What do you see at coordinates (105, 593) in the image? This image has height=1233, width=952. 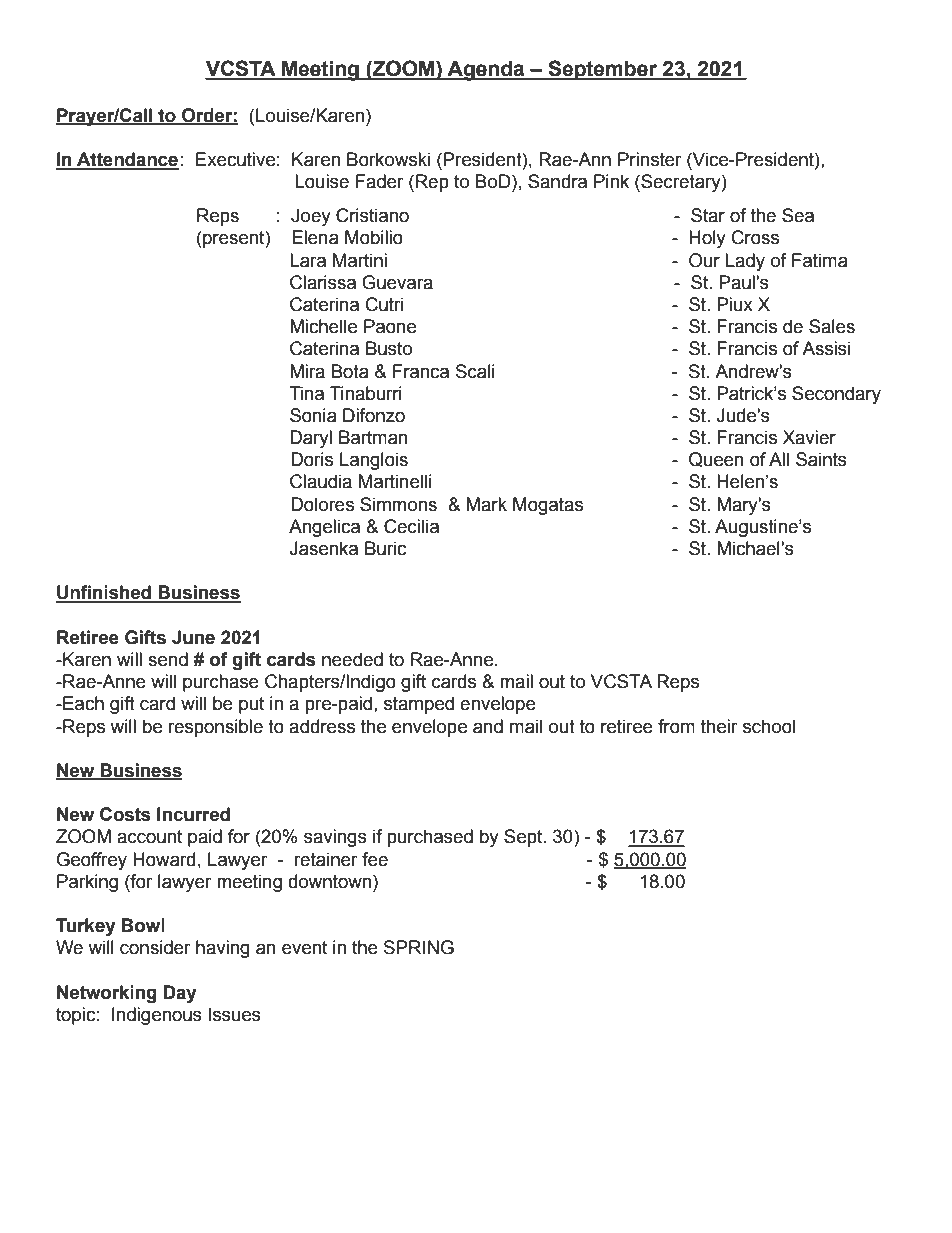 I see `Unfinished` at bounding box center [105, 593].
